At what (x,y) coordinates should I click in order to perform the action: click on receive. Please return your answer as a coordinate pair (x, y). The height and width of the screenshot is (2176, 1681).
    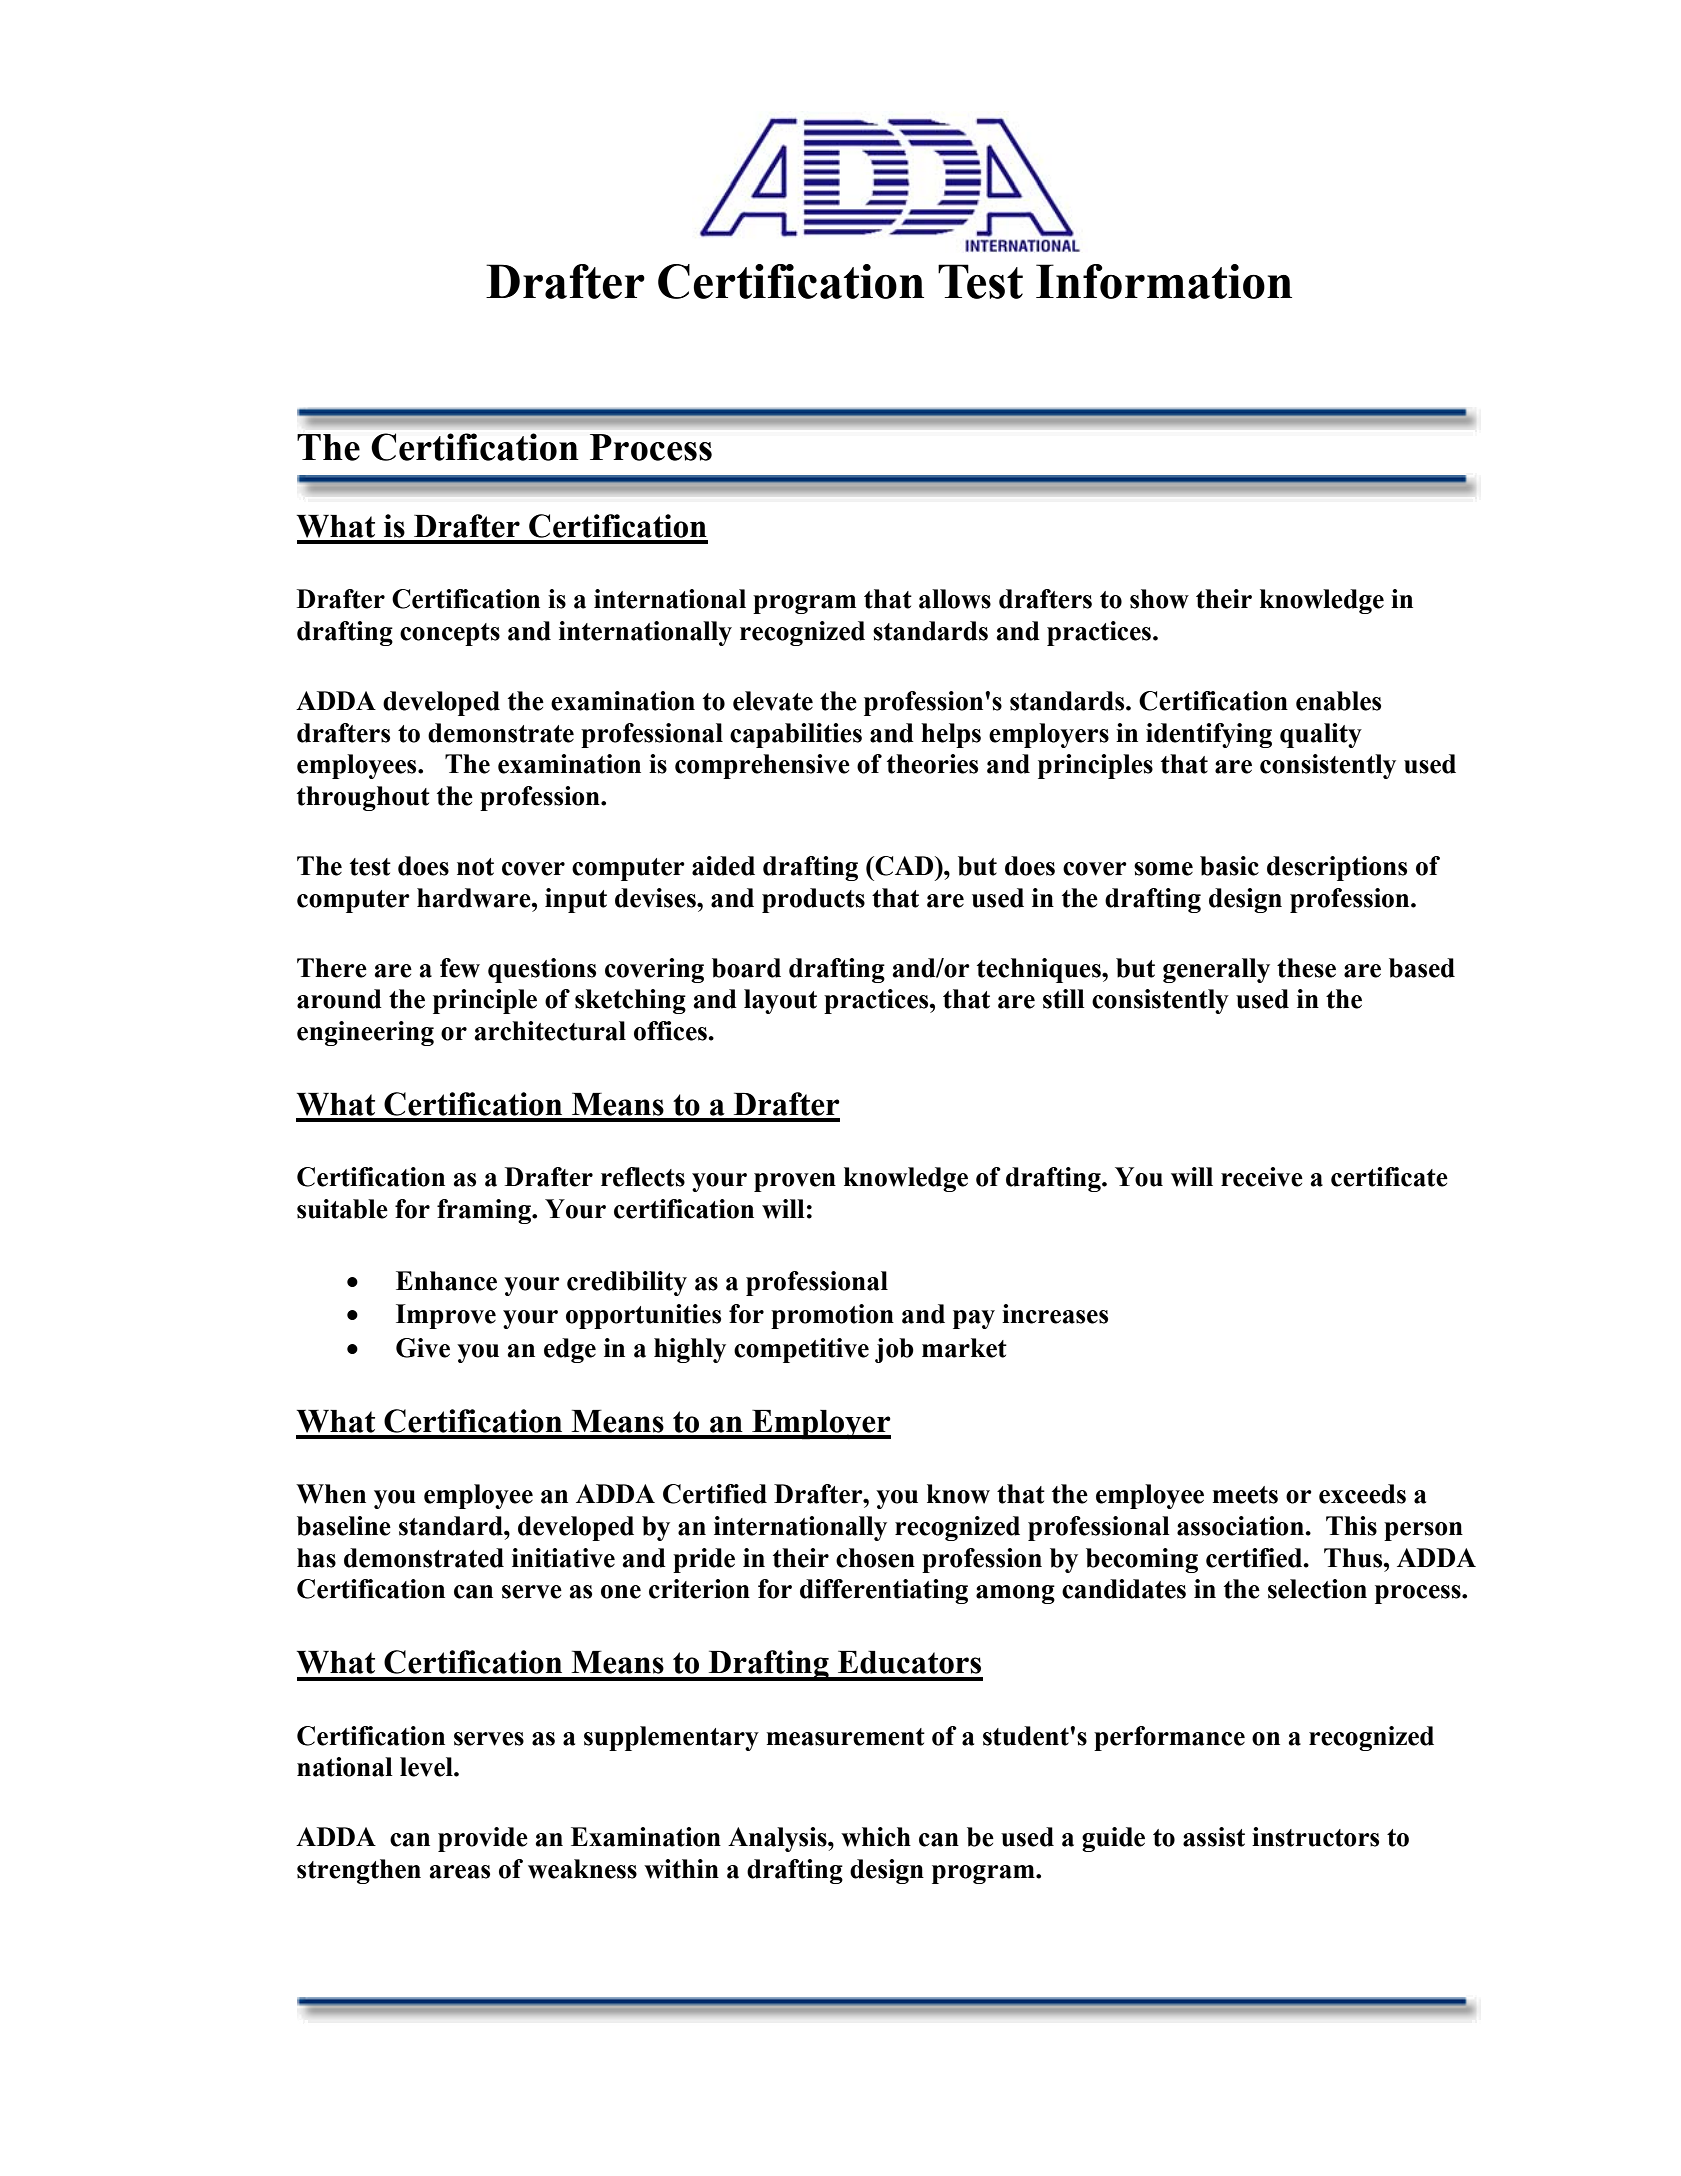
    Looking at the image, I should click on (1262, 1177).
